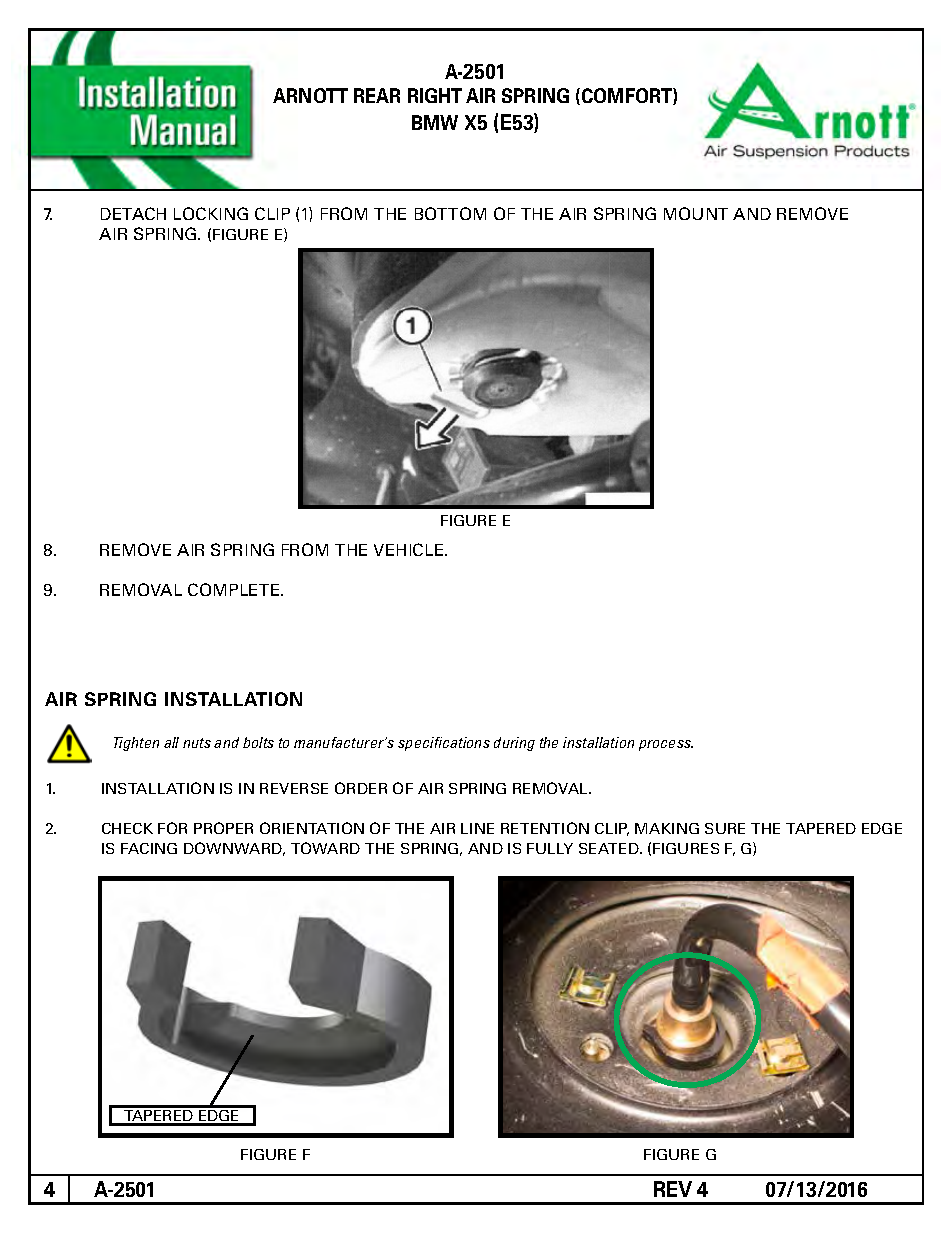  What do you see at coordinates (223, 828) in the screenshot?
I see `PROPER` at bounding box center [223, 828].
